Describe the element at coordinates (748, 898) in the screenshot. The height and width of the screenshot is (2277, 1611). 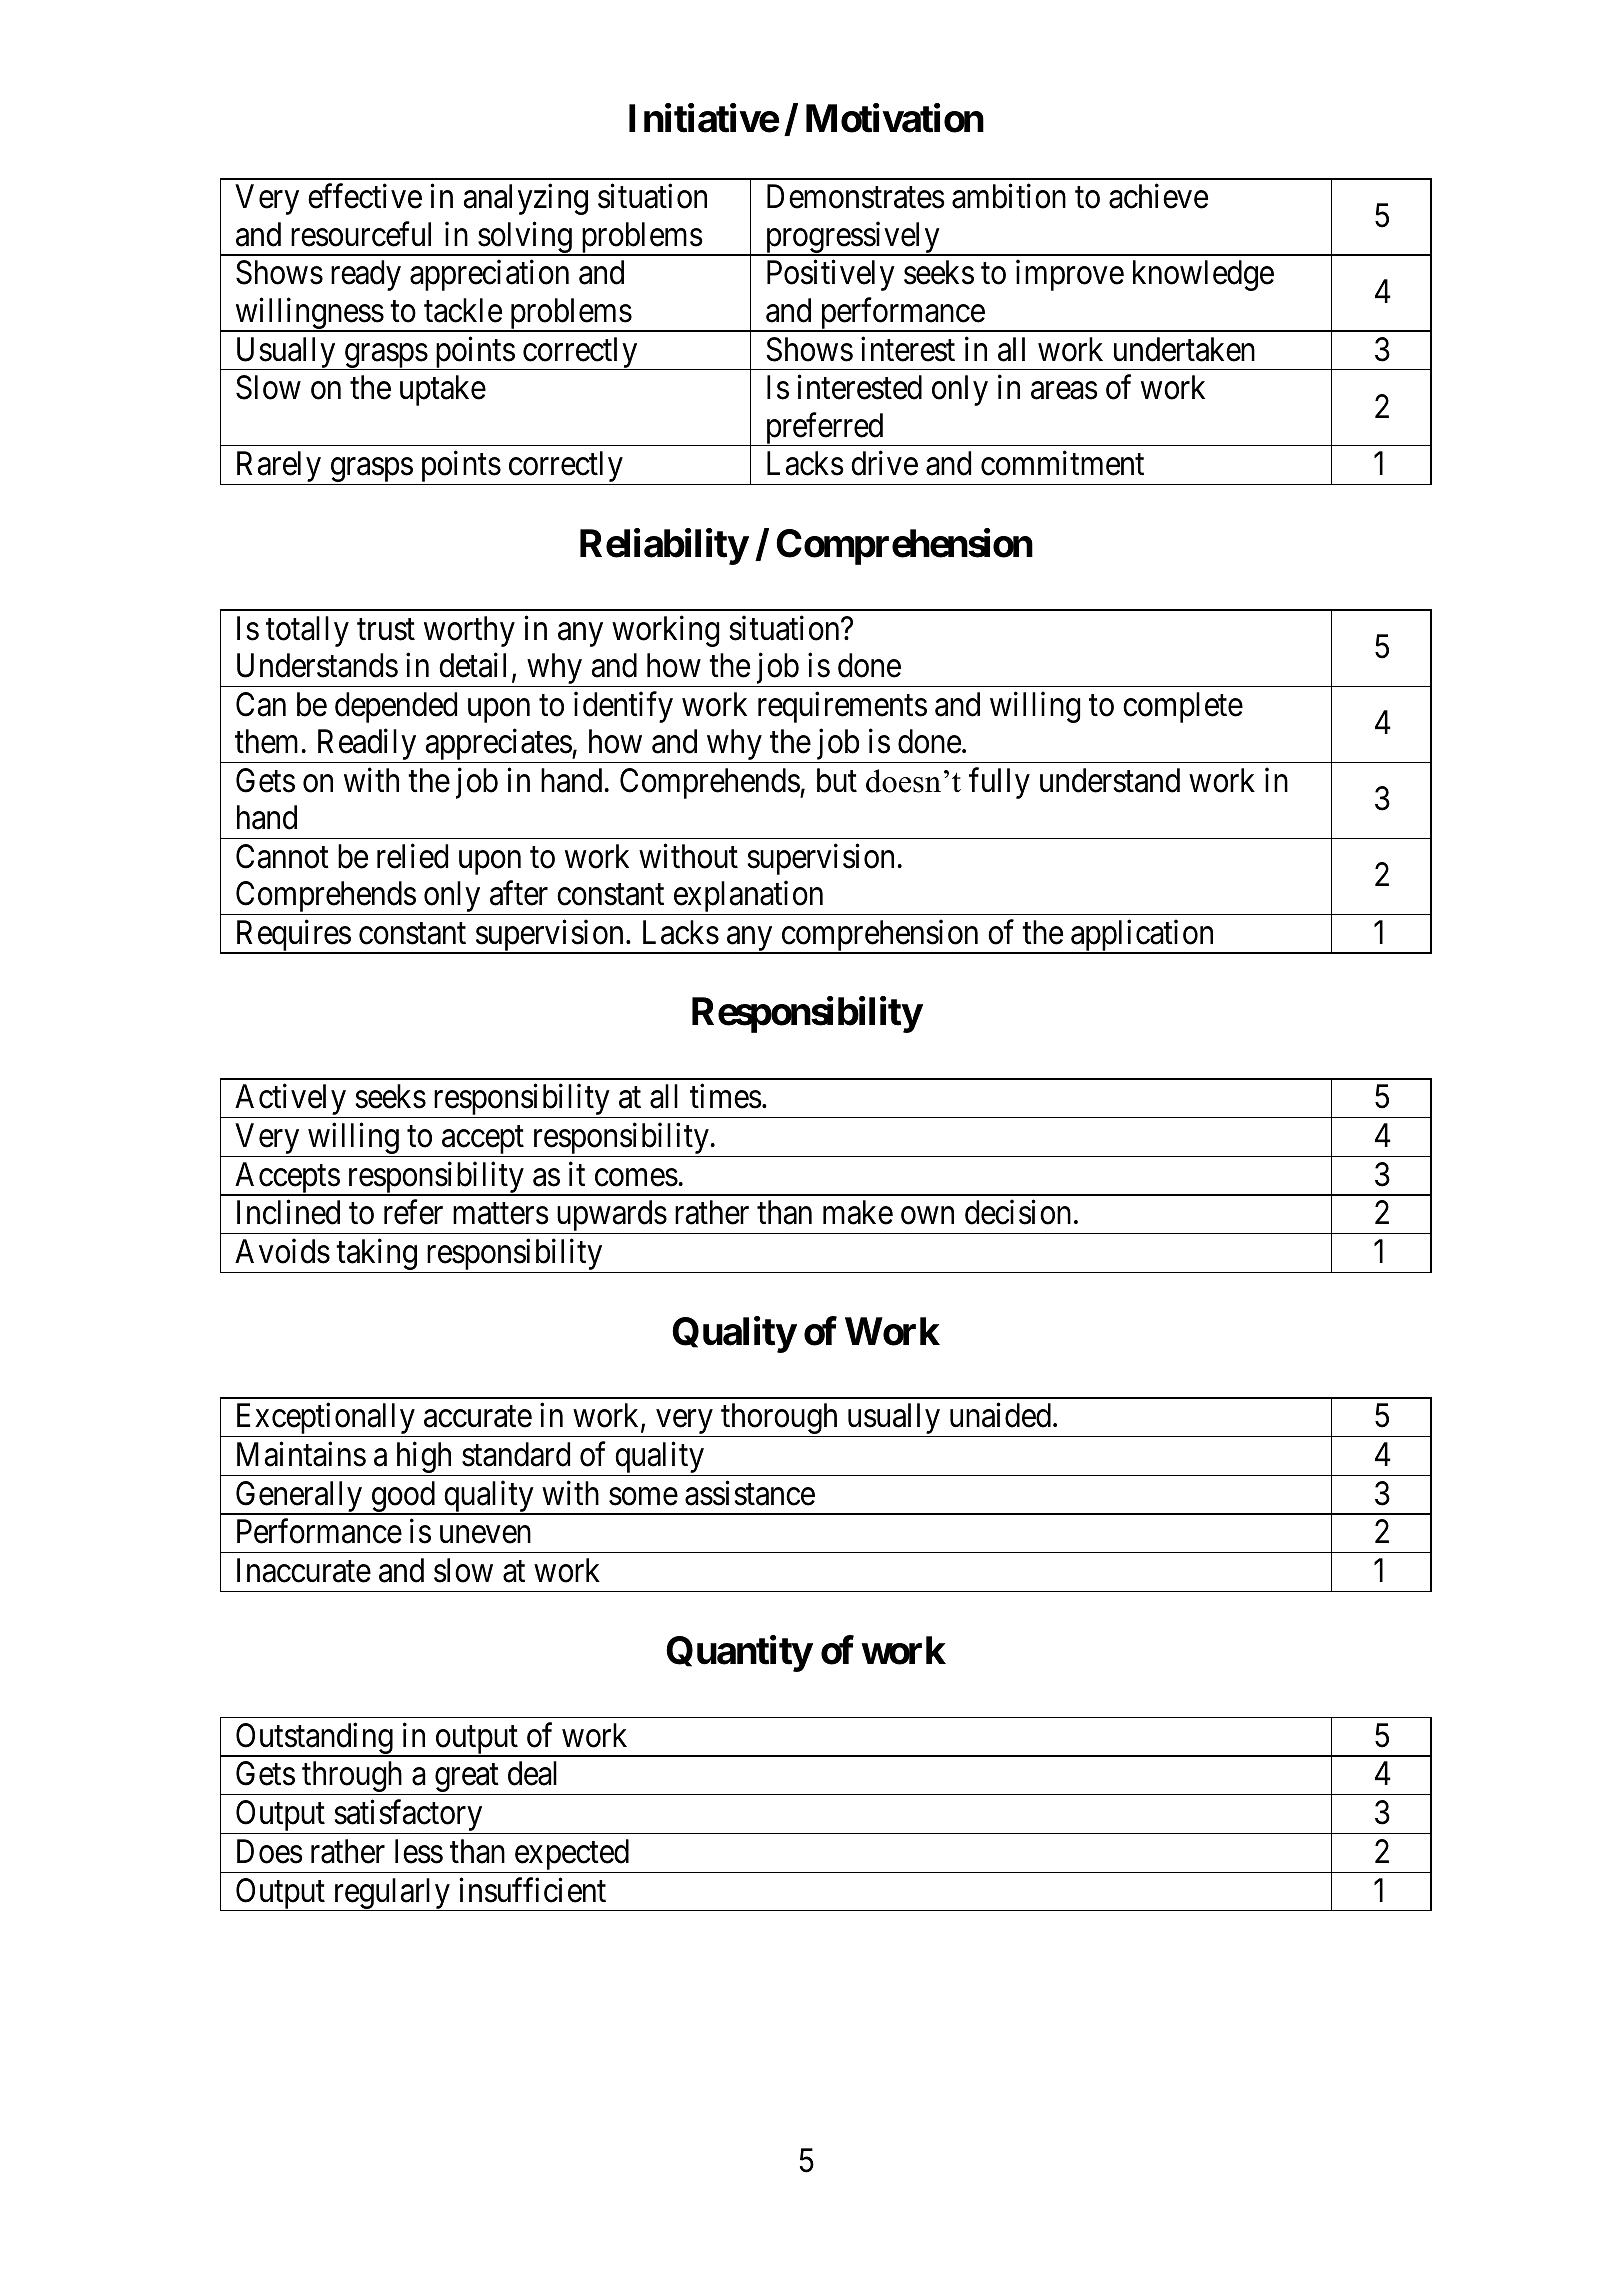
I see `explanation` at that location.
